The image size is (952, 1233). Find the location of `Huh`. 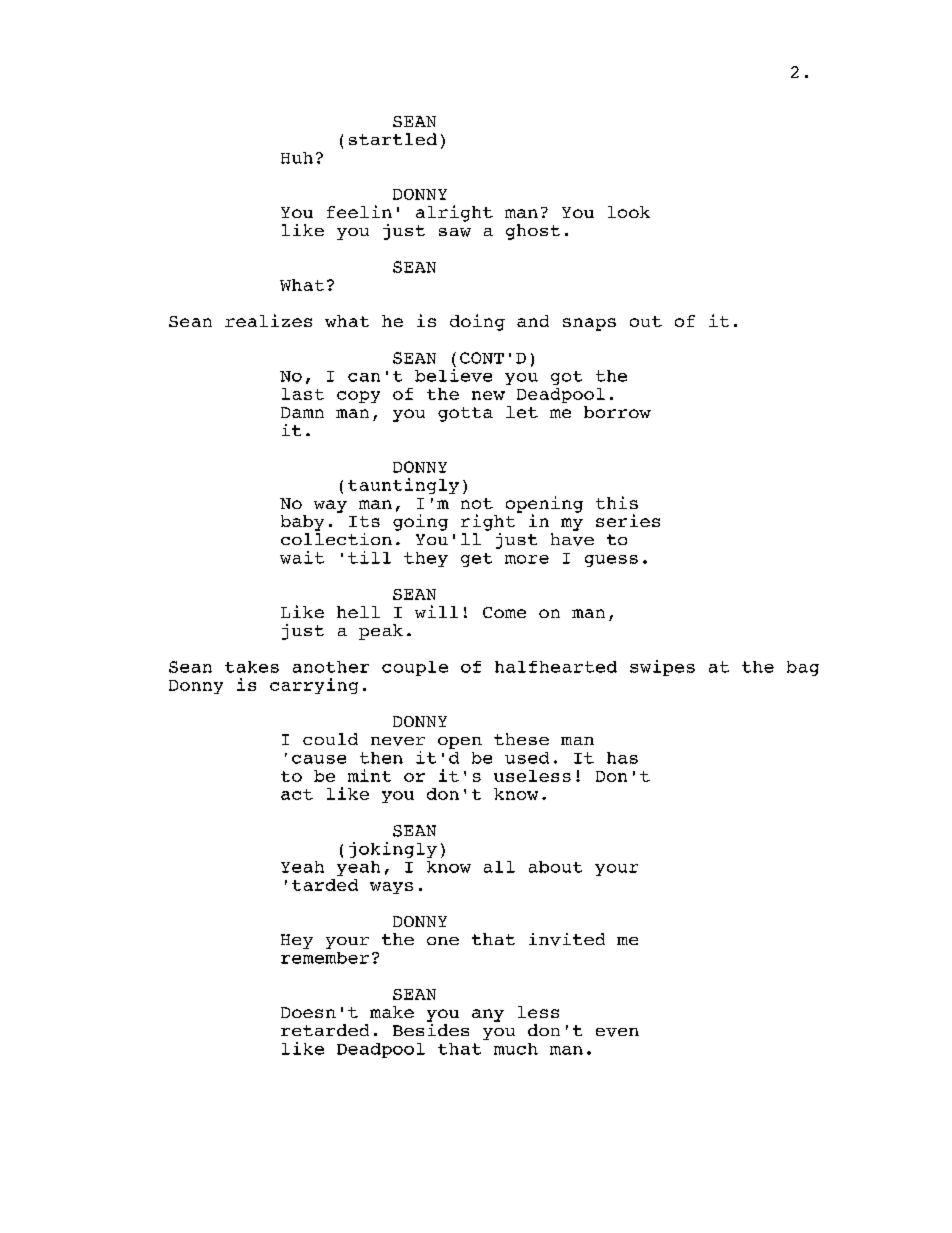

Huh is located at coordinates (297, 158).
